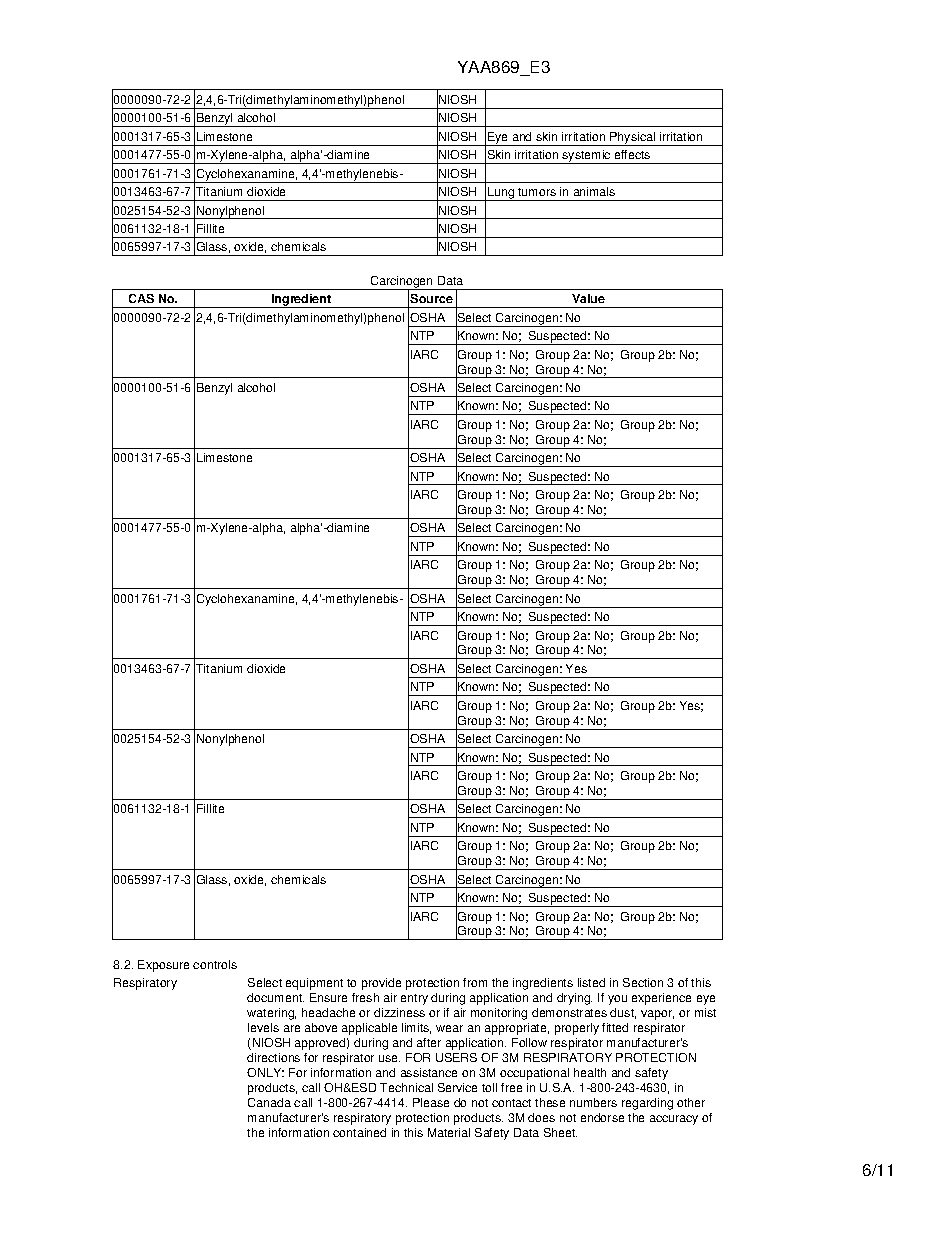 The image size is (952, 1233). I want to click on animals, so click(594, 191).
